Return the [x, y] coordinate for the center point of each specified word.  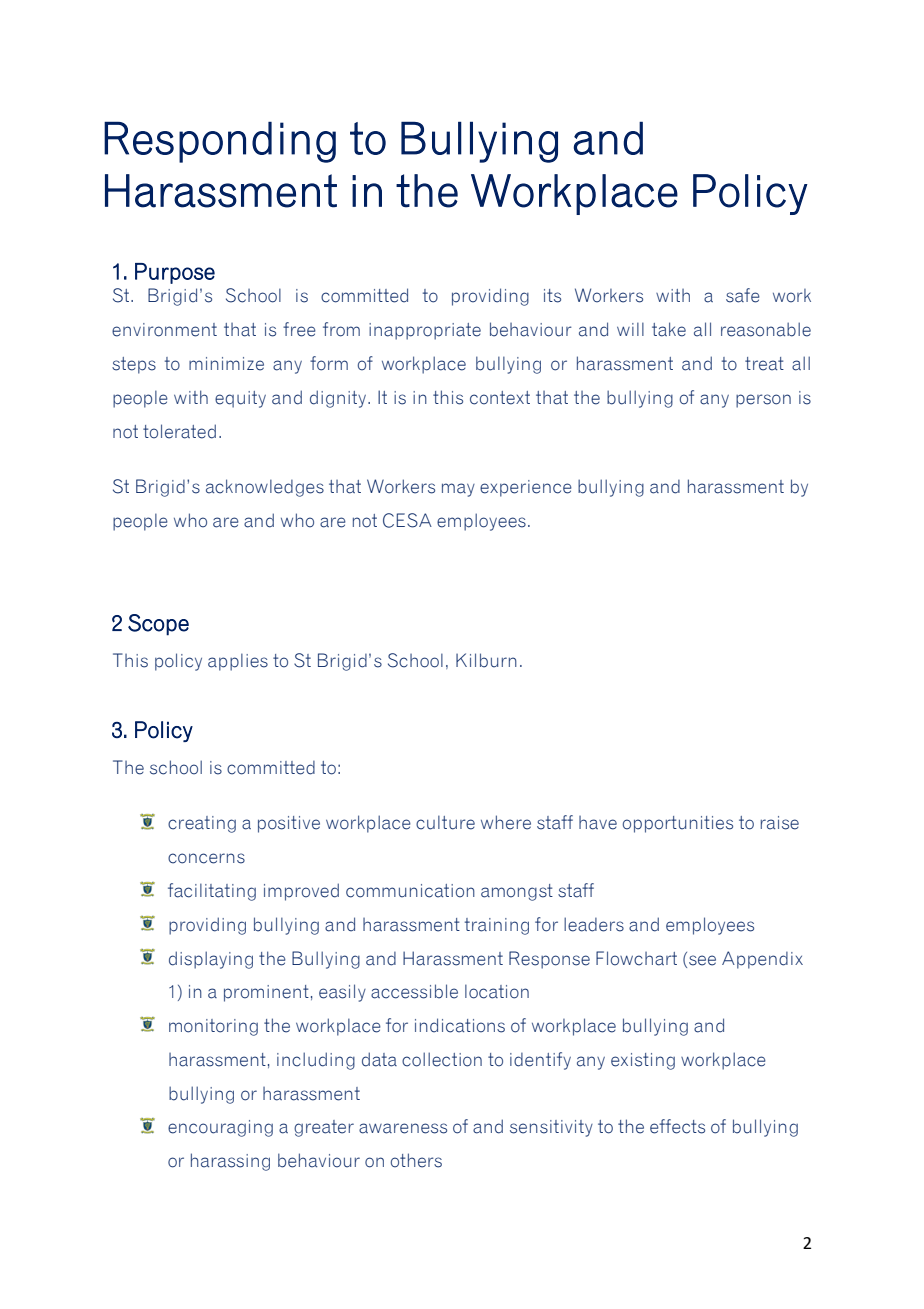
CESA [407, 520]
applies [238, 662]
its [552, 296]
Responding [220, 142]
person [763, 401]
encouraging [220, 1128]
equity [240, 399]
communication [410, 891]
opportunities [678, 824]
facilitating [212, 892]
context [500, 398]
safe [743, 295]
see [702, 960]
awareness [403, 1128]
